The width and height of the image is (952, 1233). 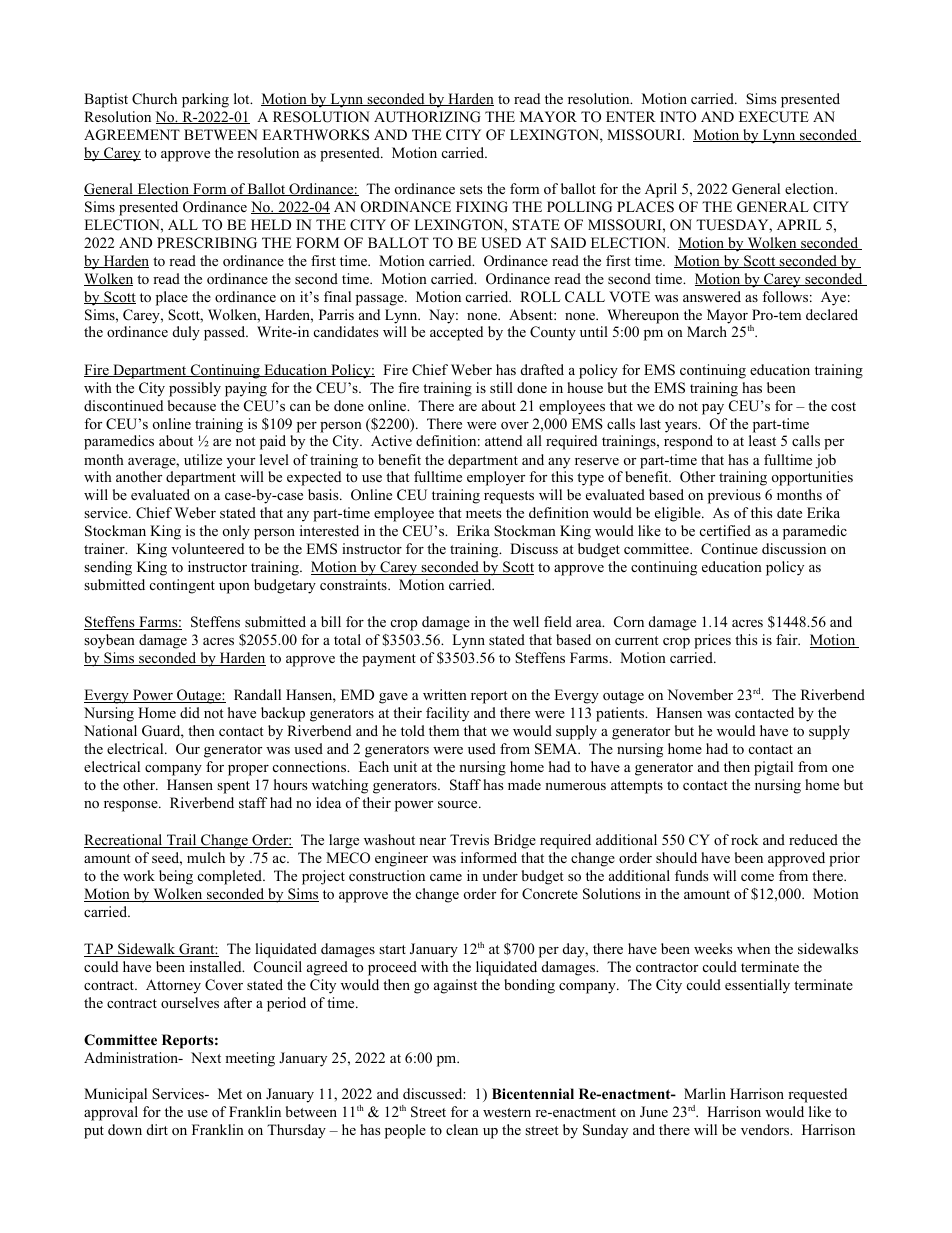 I want to click on EXECUTE, so click(x=774, y=117).
